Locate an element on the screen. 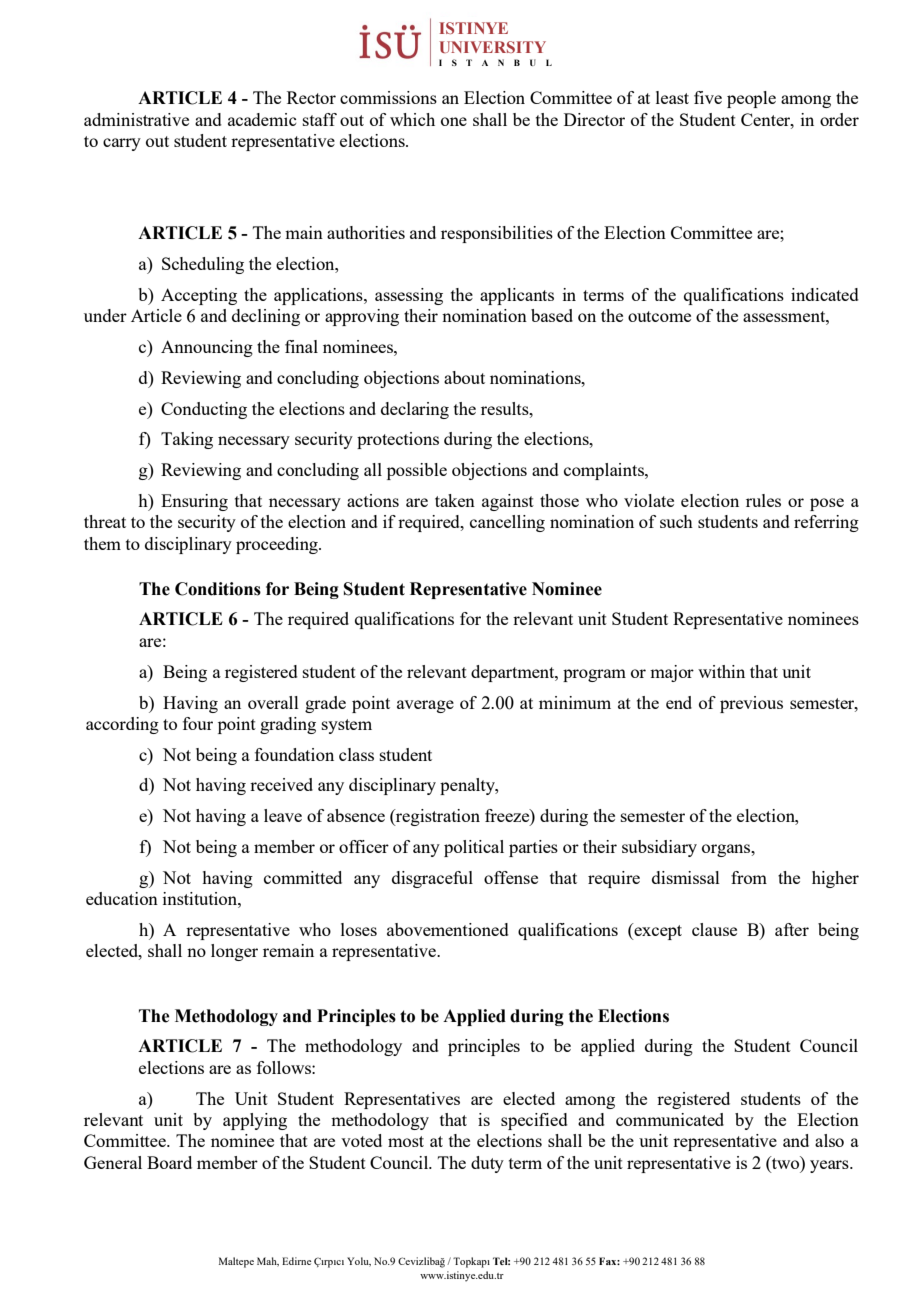 The height and width of the screenshot is (1310, 924). UNIVERSITY is located at coordinates (492, 47).
